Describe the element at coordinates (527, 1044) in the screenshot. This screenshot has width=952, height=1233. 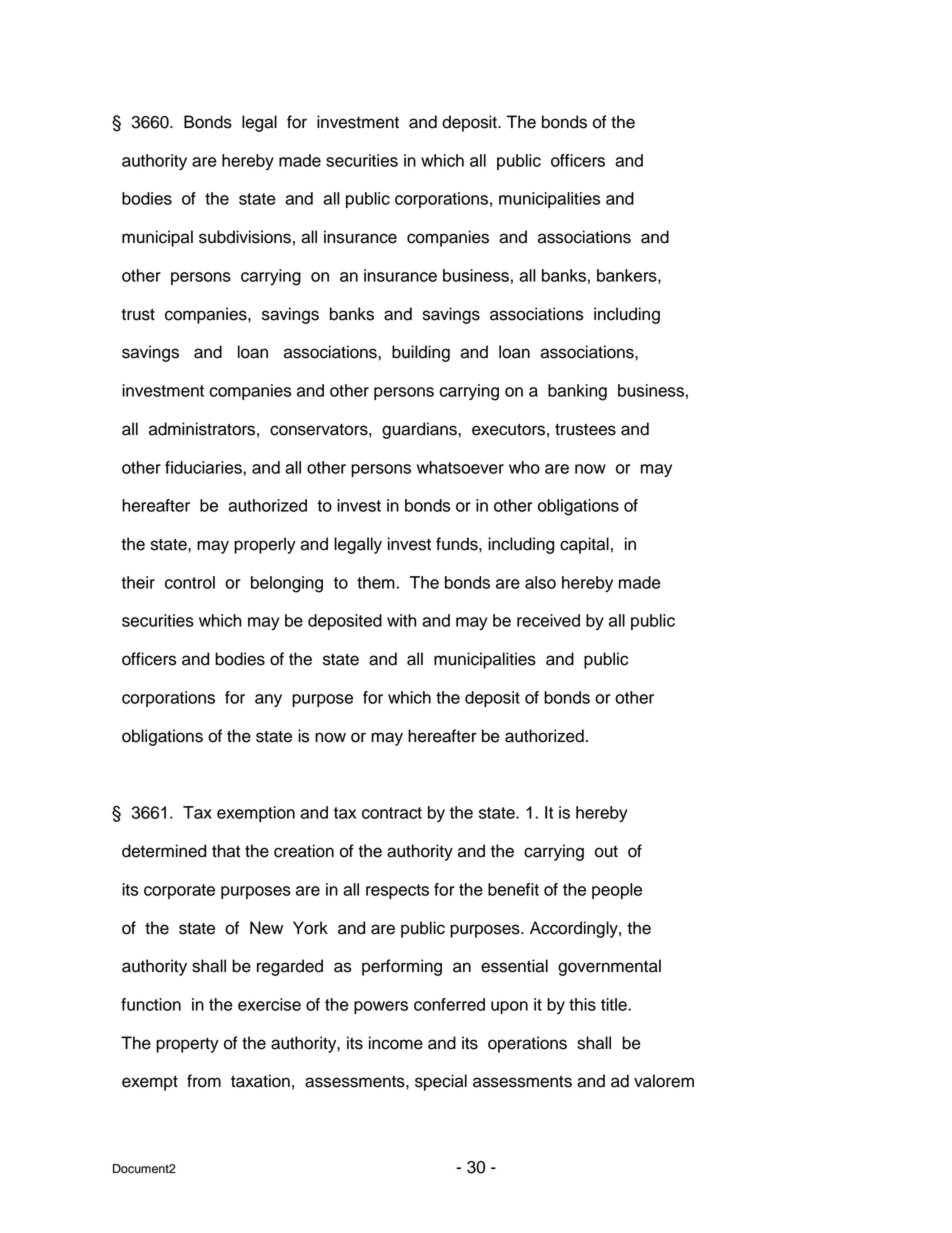
I see `operations` at that location.
